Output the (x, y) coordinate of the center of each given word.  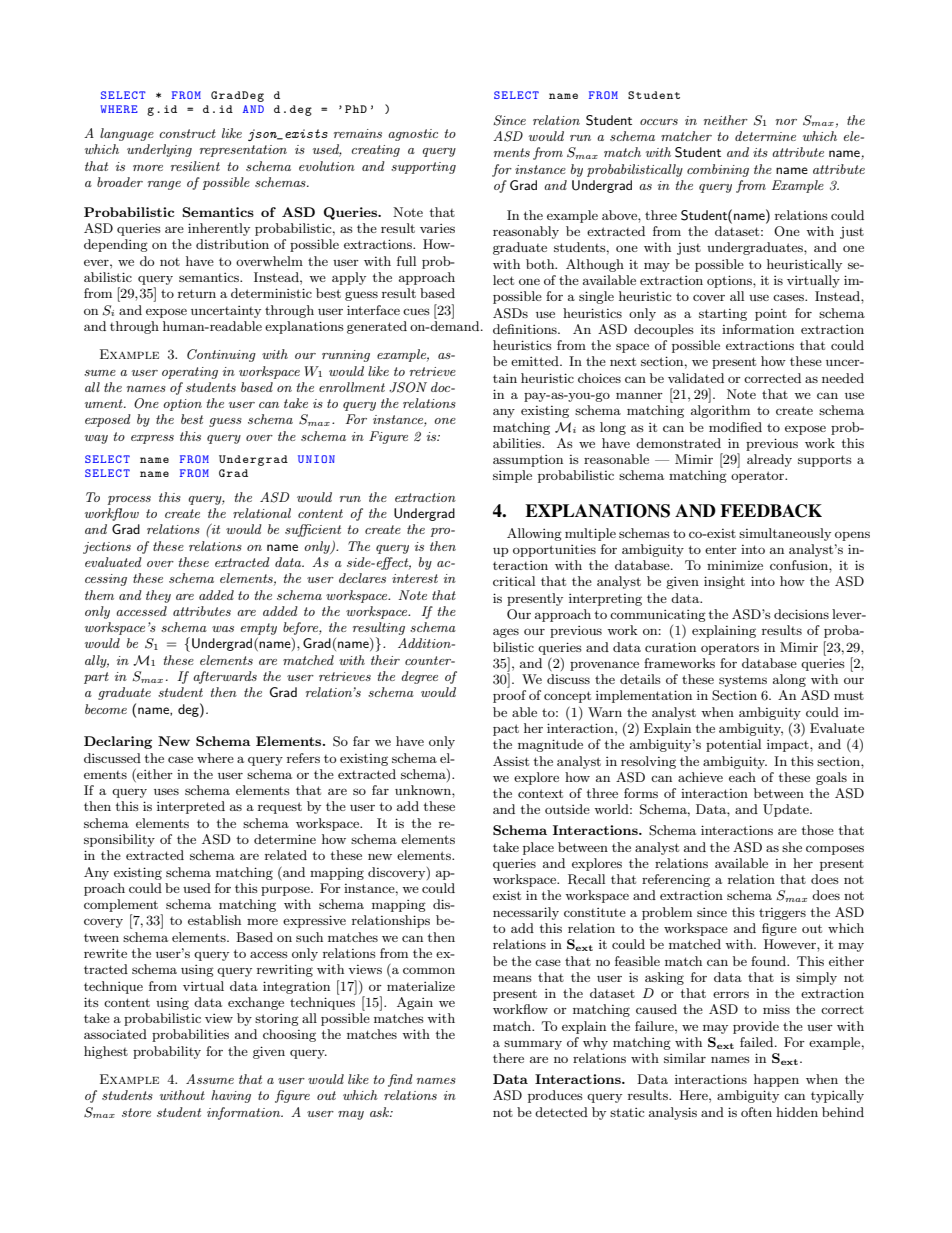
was (223, 629)
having (231, 1096)
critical (514, 581)
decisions (801, 614)
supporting (423, 168)
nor (786, 122)
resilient (195, 166)
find (400, 1080)
